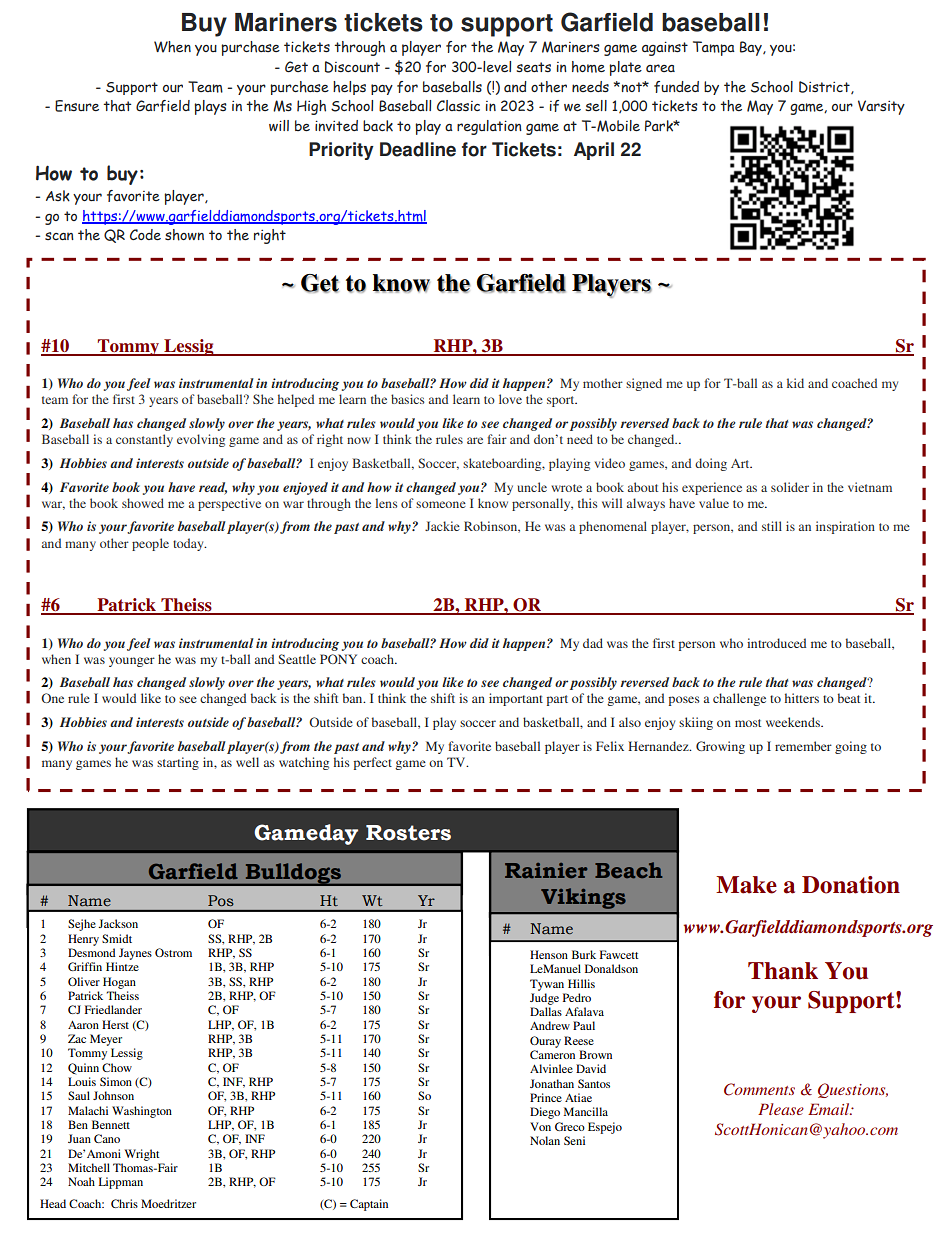 The image size is (952, 1233). Describe the element at coordinates (545, 1140) in the document. I see `Nolan` at that location.
